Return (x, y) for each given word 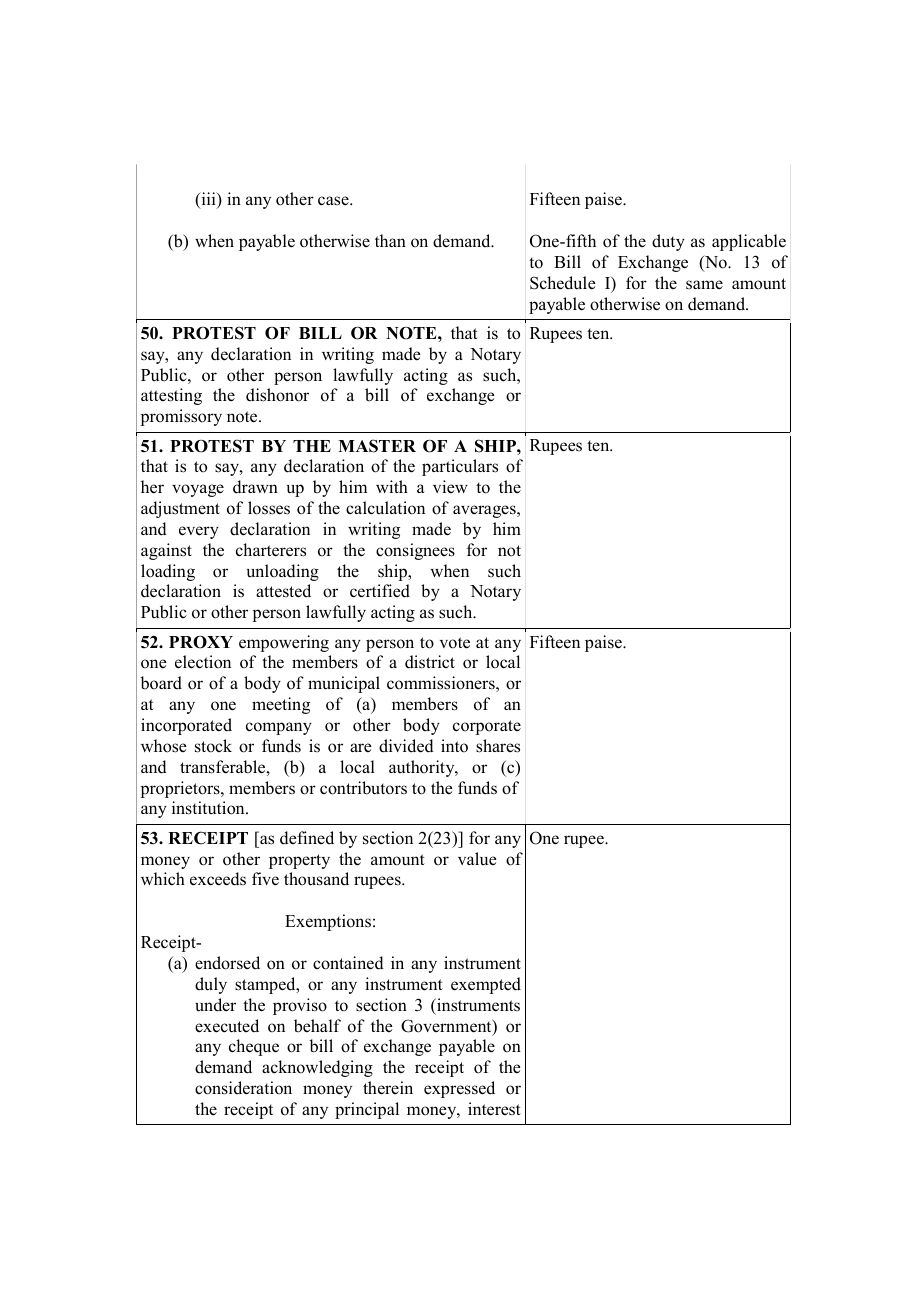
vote (455, 643)
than (390, 240)
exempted (486, 985)
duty (668, 242)
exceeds (218, 879)
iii (208, 200)
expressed (459, 1089)
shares (498, 746)
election (203, 662)
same (704, 285)
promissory (181, 417)
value (477, 859)
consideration (243, 1088)
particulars (460, 467)
